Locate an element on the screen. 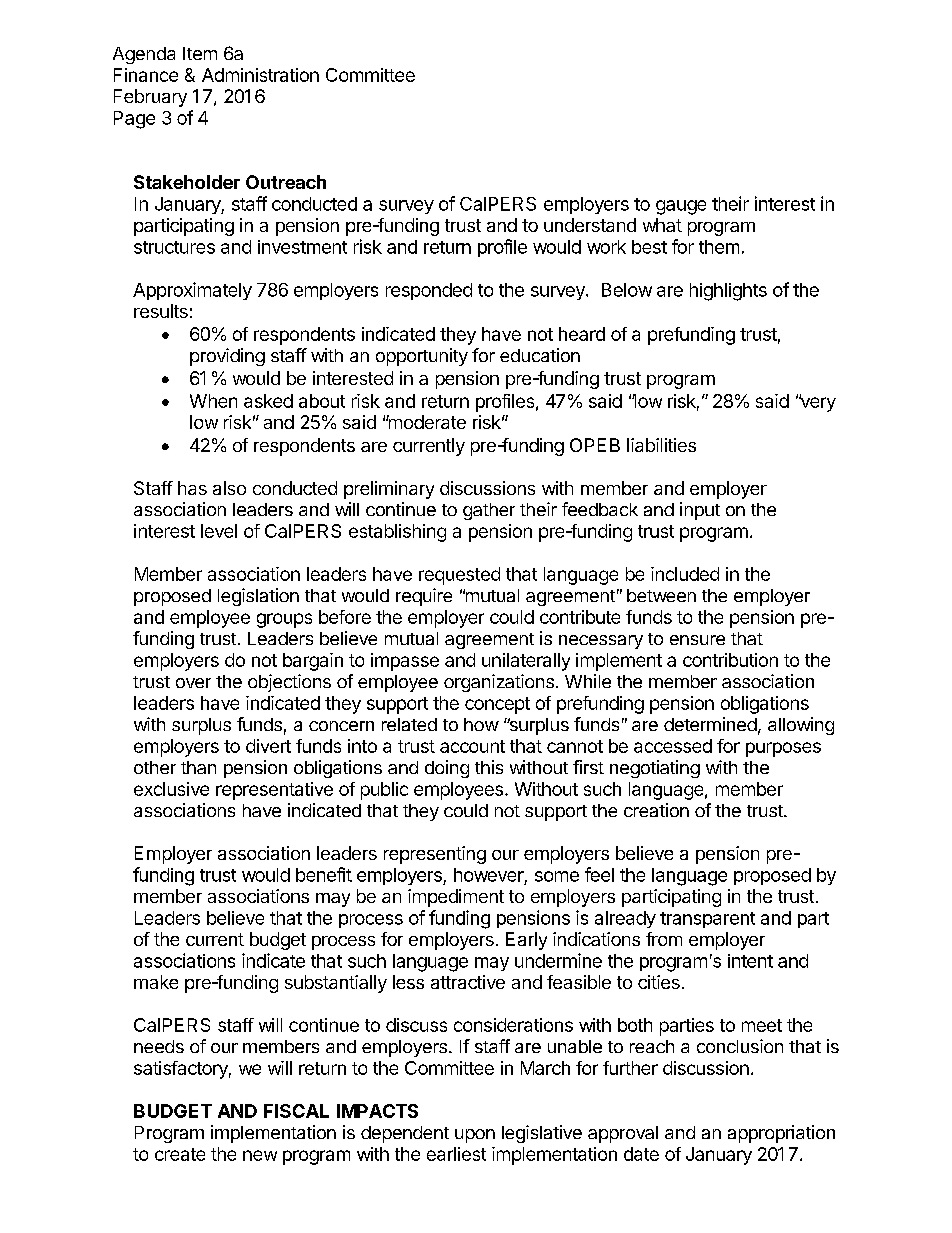 This screenshot has height=1233, width=952. create is located at coordinates (180, 1154).
